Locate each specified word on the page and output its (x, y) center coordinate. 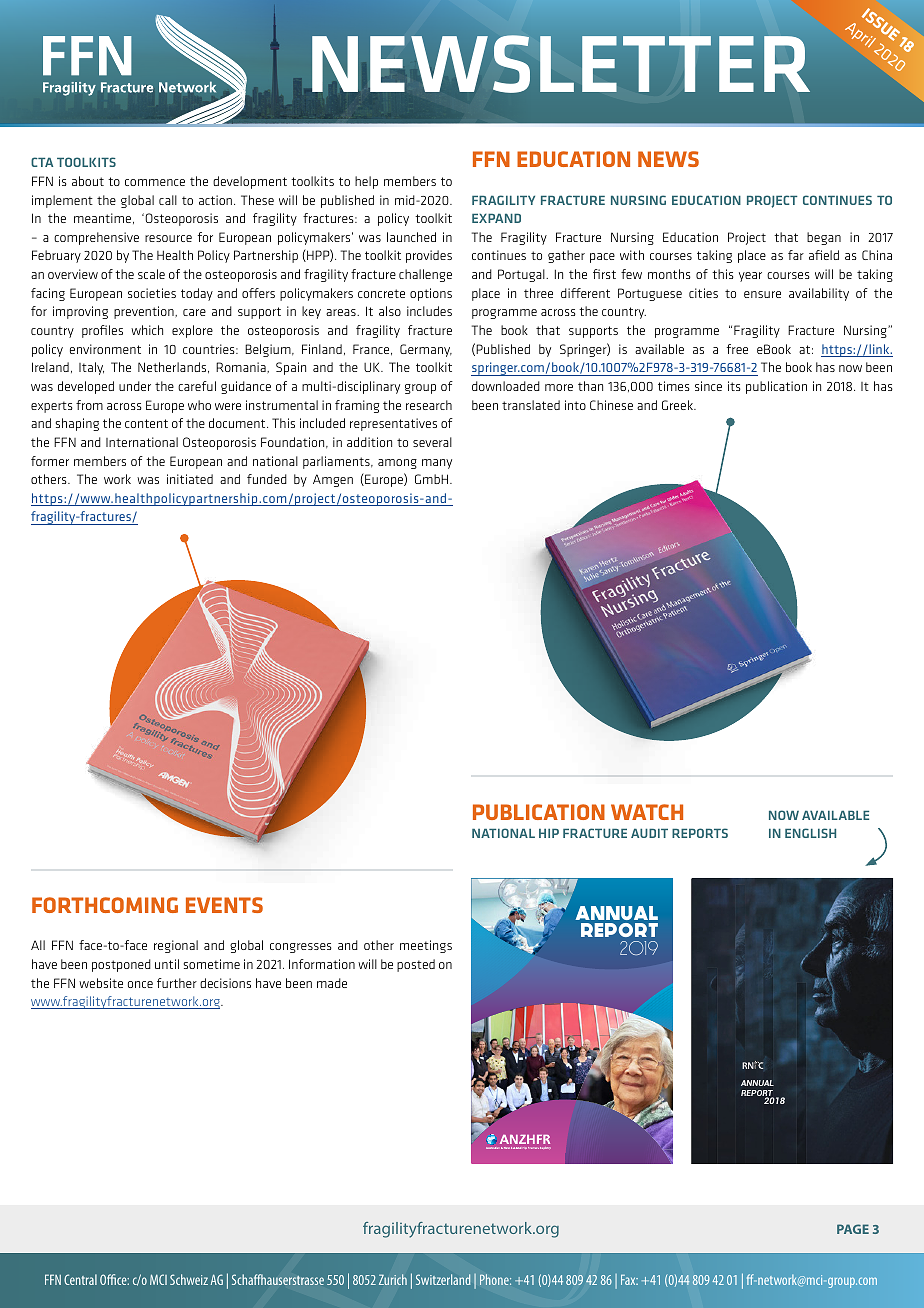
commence (155, 182)
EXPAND (496, 218)
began (824, 238)
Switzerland (443, 1279)
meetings (426, 946)
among (397, 464)
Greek (679, 405)
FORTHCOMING (105, 905)
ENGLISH (810, 833)
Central (80, 1279)
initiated (190, 479)
